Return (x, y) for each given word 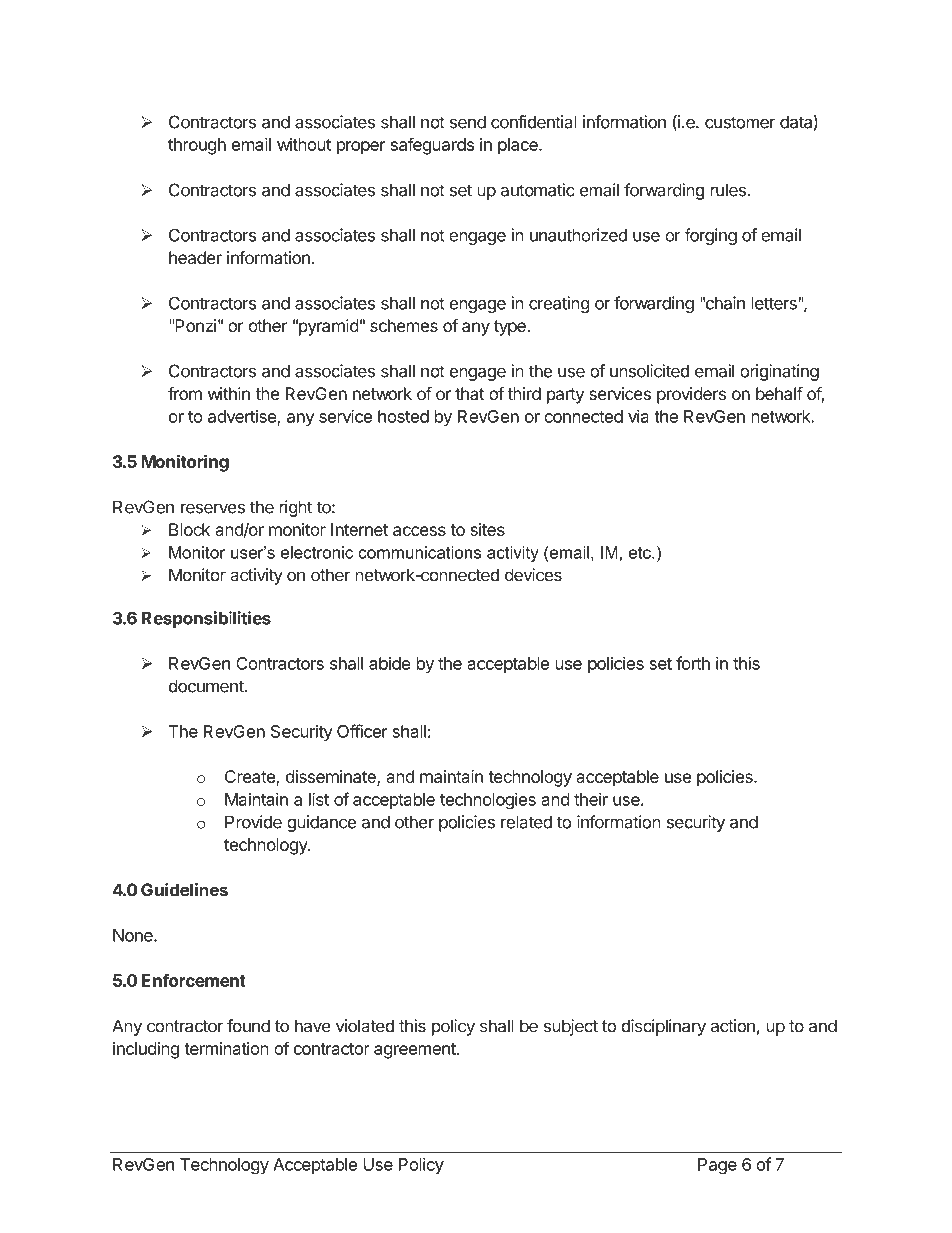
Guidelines (184, 890)
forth (693, 663)
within (229, 393)
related (526, 822)
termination (226, 1048)
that (469, 393)
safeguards (432, 146)
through (197, 146)
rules (729, 190)
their (591, 799)
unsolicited (649, 371)
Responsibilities (206, 619)
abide (390, 663)
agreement (416, 1051)
